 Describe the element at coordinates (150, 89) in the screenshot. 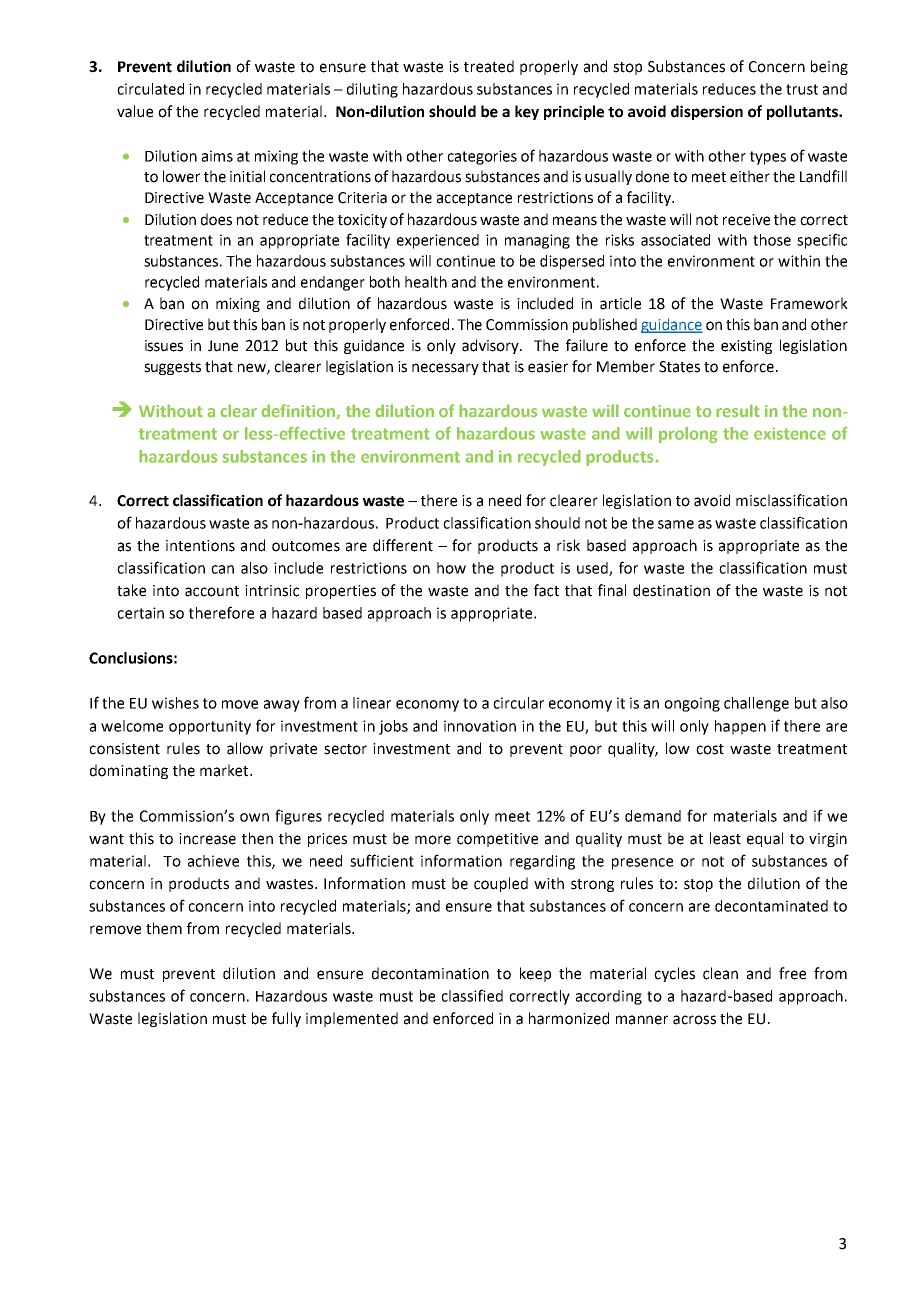

I see `circulated` at that location.
